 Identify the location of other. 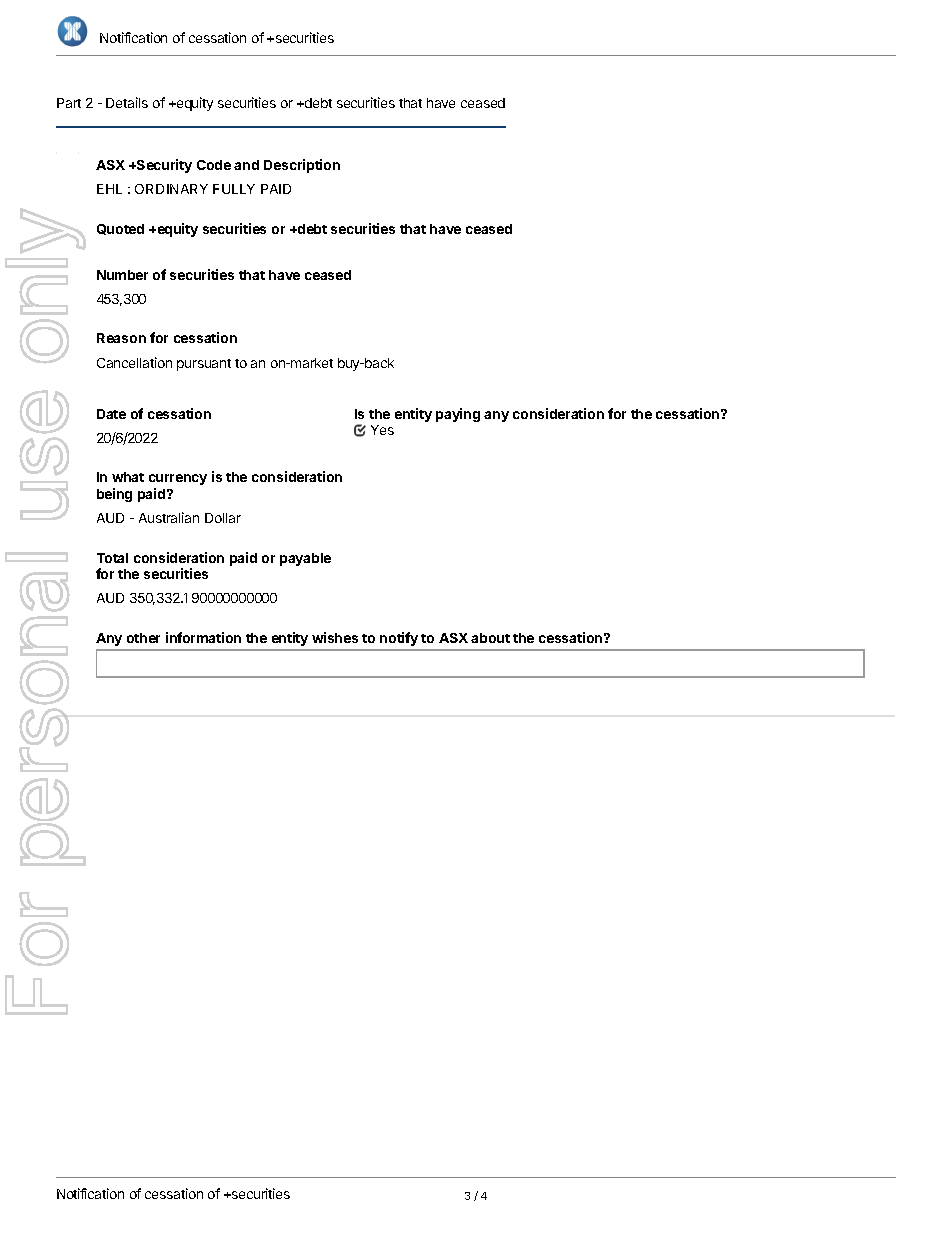
(143, 638).
